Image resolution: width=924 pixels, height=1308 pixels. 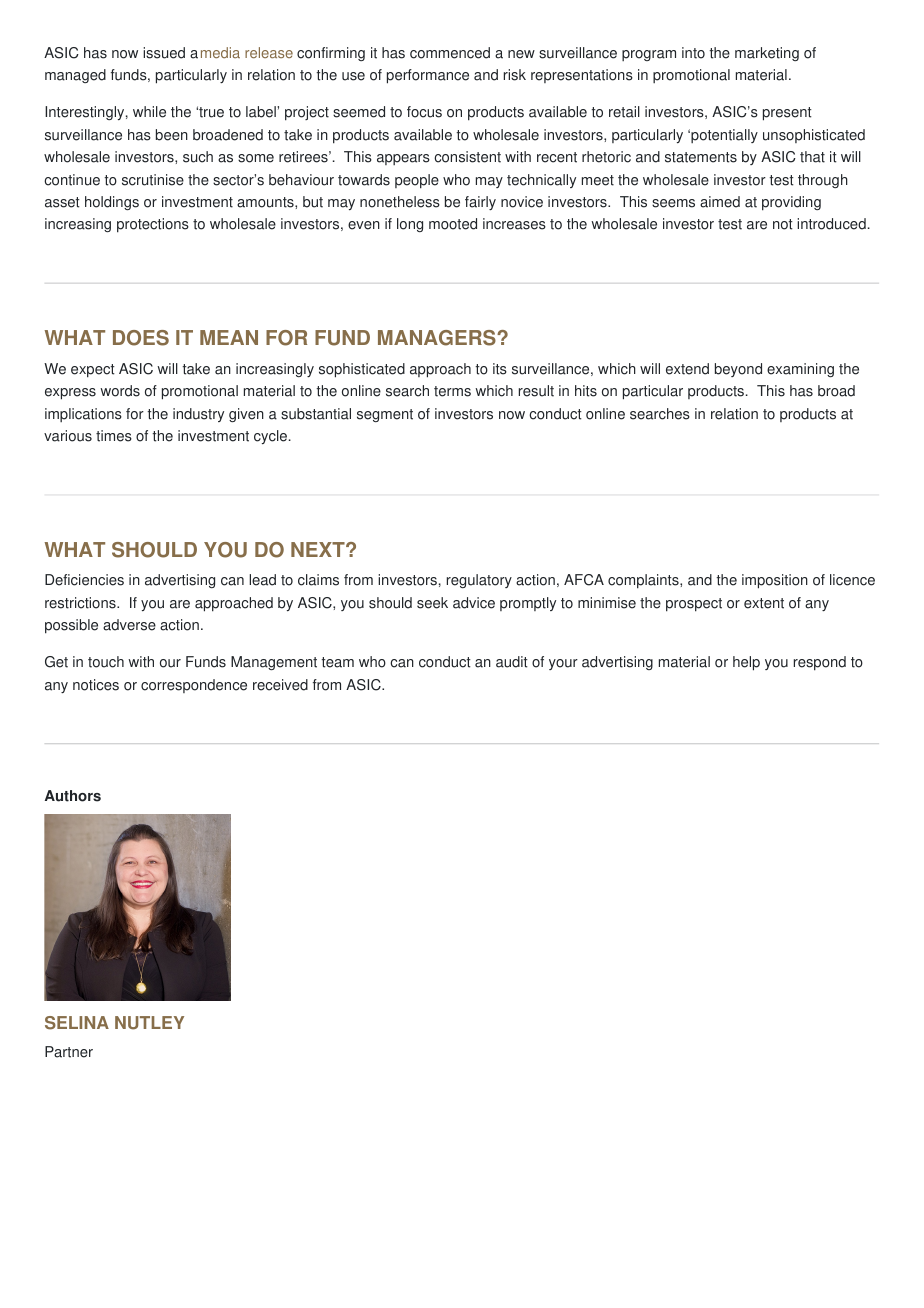 I want to click on terms, so click(x=452, y=391).
